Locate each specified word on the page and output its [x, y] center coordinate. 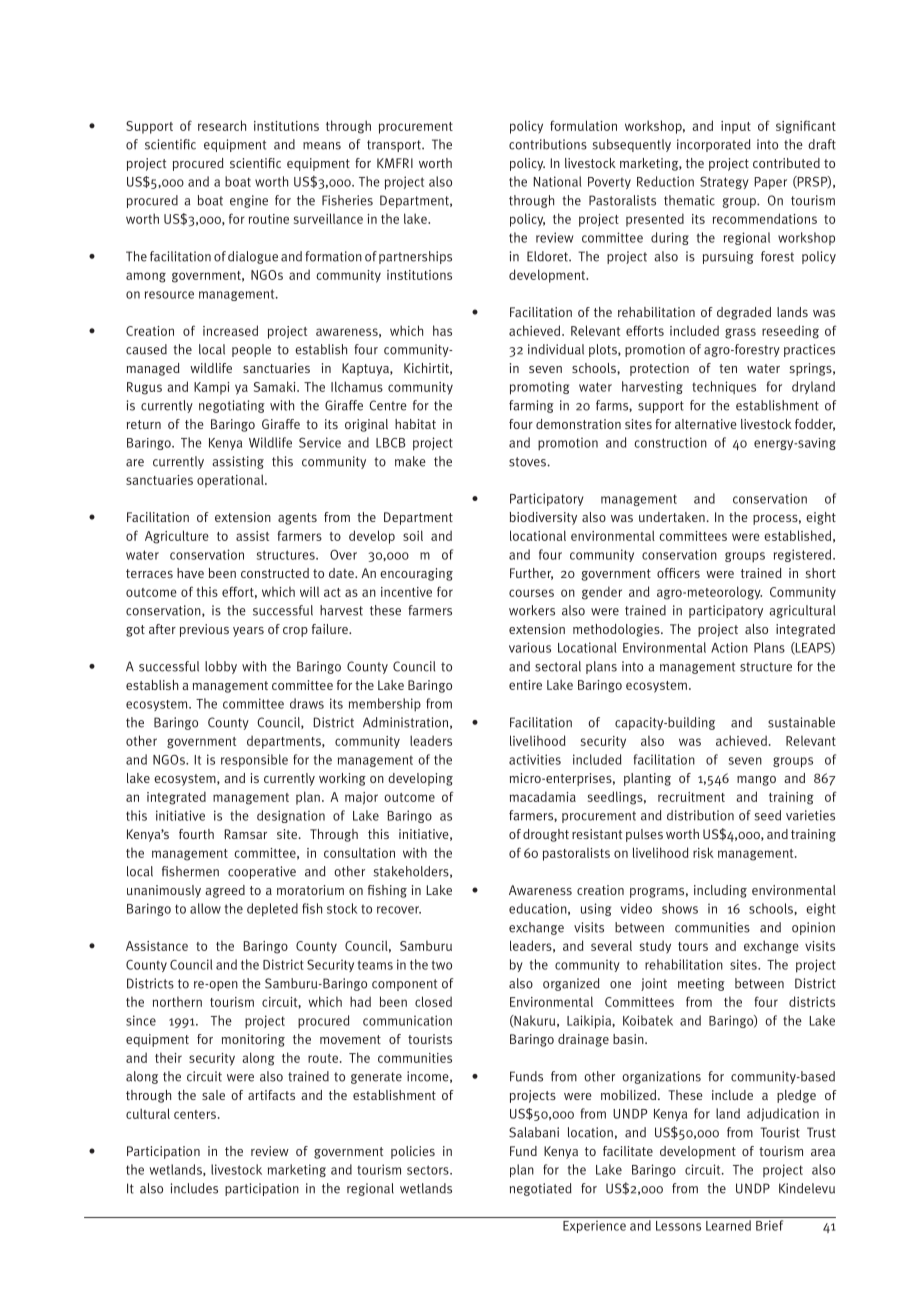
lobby [221, 667]
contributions [548, 144]
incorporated [714, 145]
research [222, 125]
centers [196, 1114]
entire [525, 685]
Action [729, 647]
